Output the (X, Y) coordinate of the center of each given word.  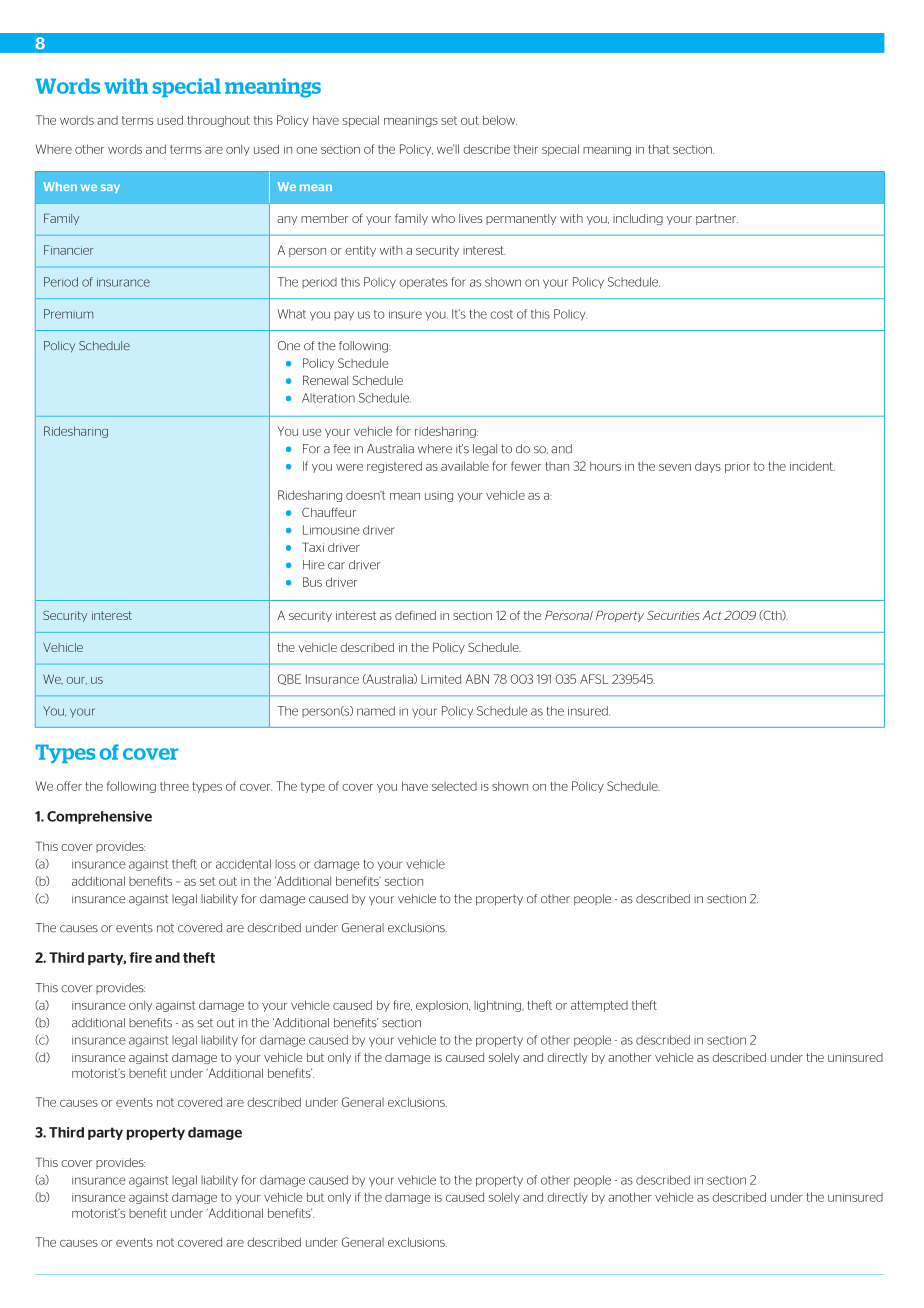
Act (712, 615)
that (658, 149)
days (708, 467)
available (465, 466)
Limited (441, 679)
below (500, 120)
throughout (218, 121)
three (174, 786)
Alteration (328, 398)
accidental (243, 864)
